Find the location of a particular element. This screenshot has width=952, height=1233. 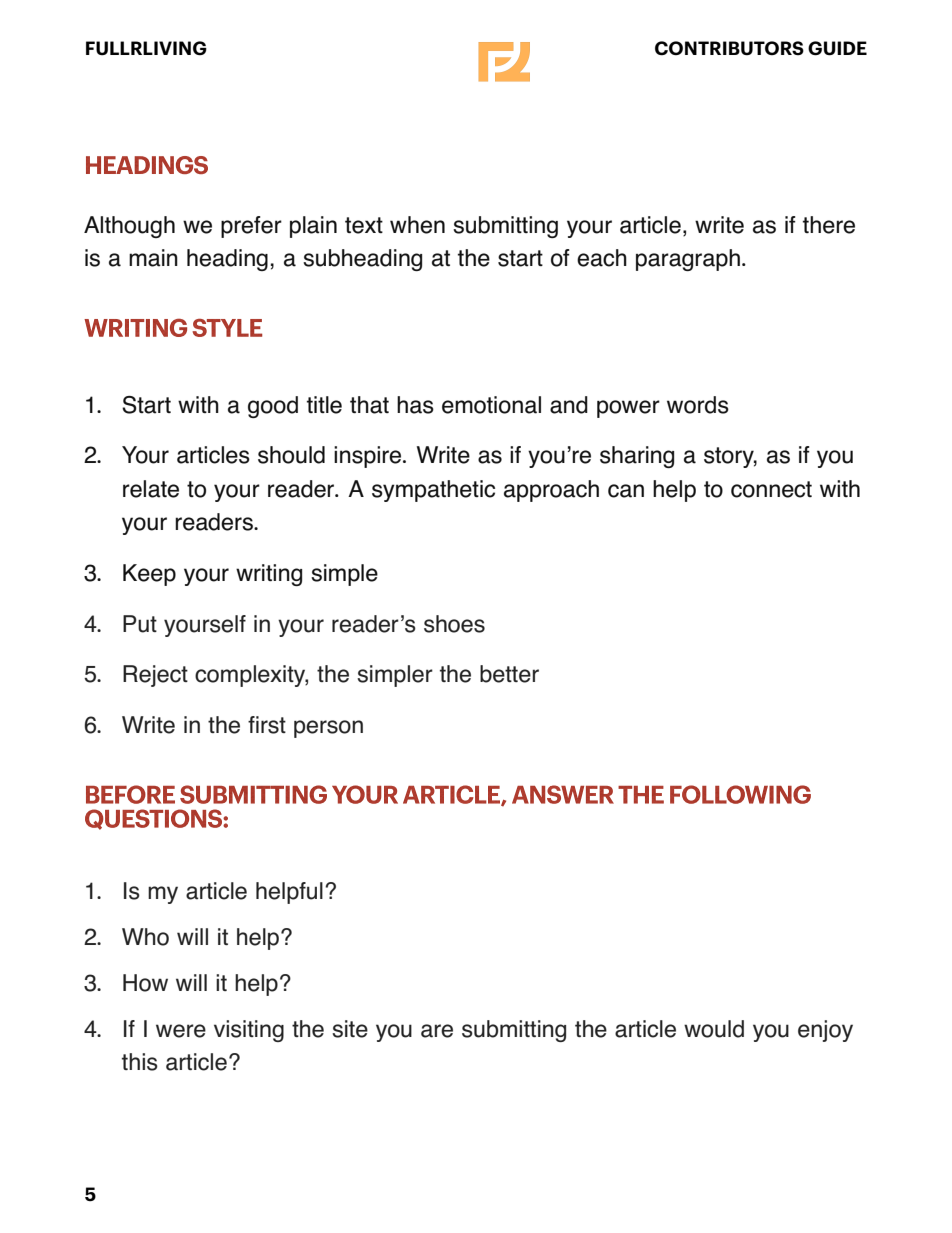

paragraph is located at coordinates (688, 260).
